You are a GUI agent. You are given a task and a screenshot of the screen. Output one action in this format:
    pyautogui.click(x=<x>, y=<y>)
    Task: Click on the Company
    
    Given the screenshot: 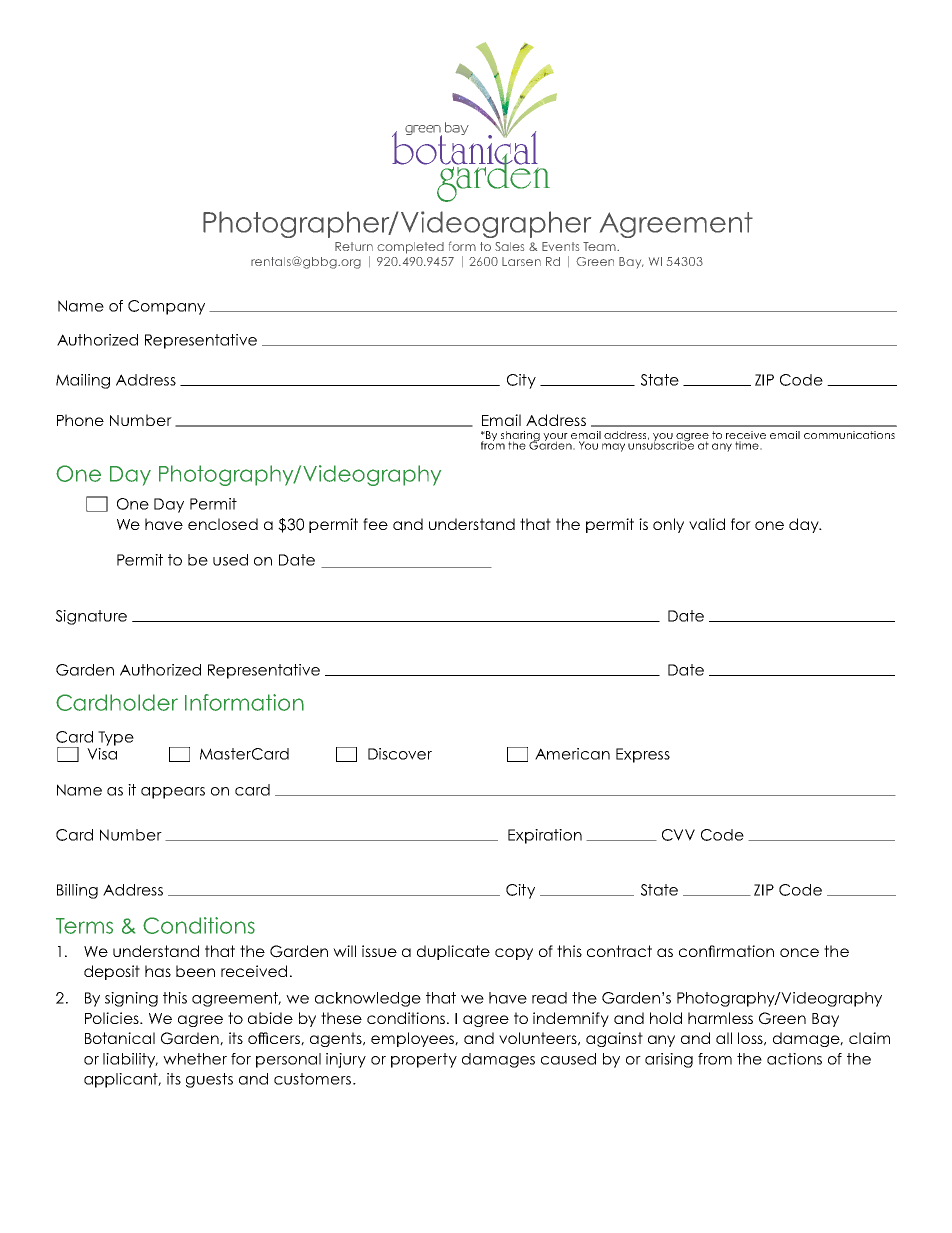 What is the action you would take?
    pyautogui.click(x=166, y=307)
